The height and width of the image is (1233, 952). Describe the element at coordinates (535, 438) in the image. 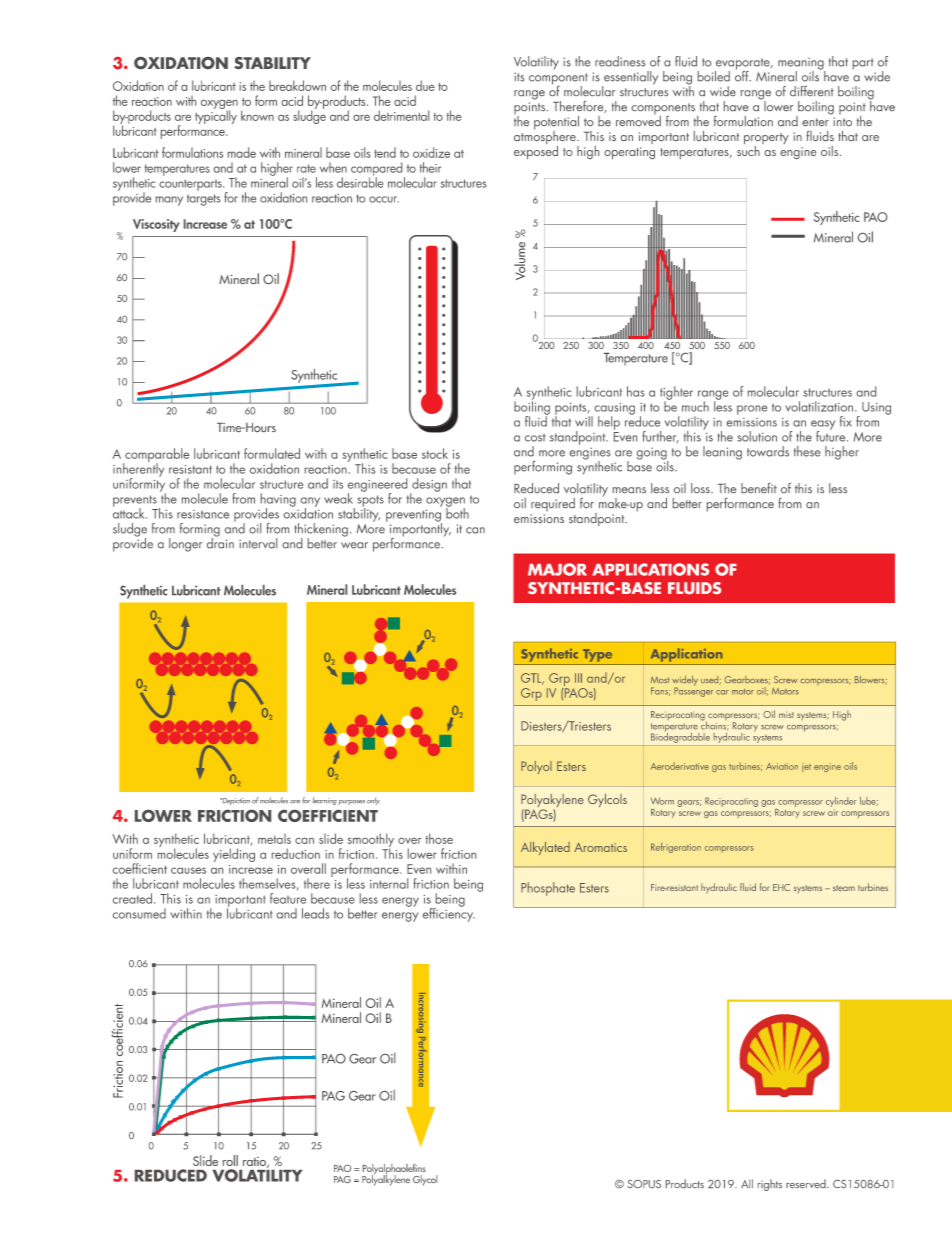

I see `cost` at that location.
